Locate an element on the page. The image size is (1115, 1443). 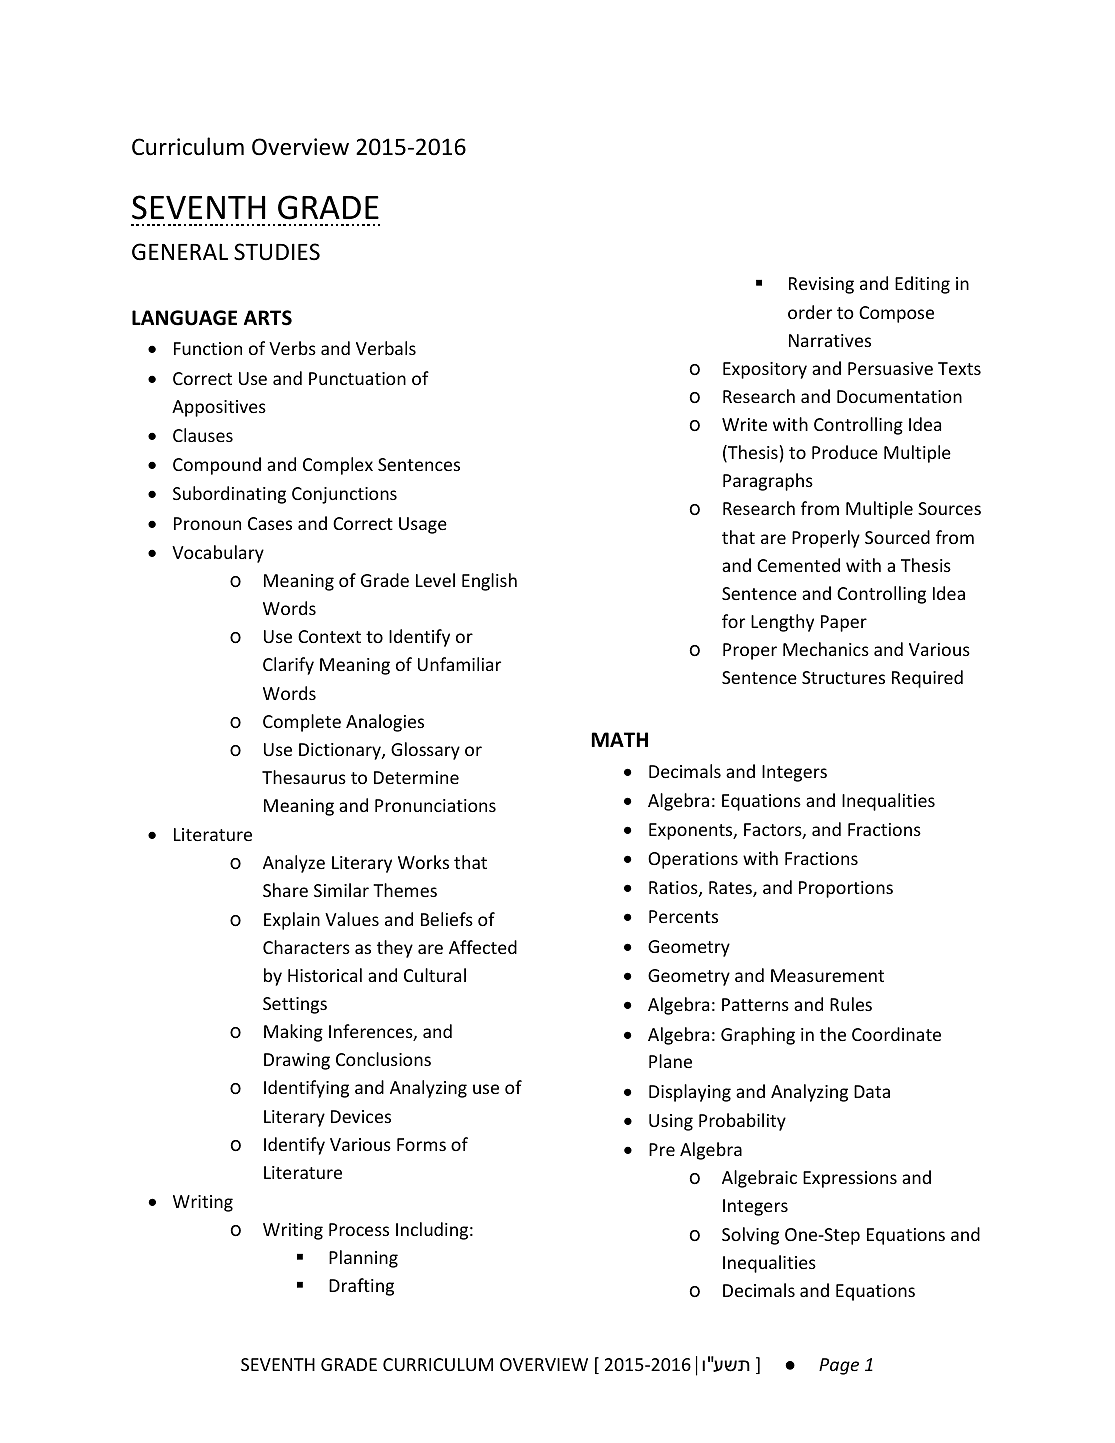
ARTS is located at coordinates (268, 318).
